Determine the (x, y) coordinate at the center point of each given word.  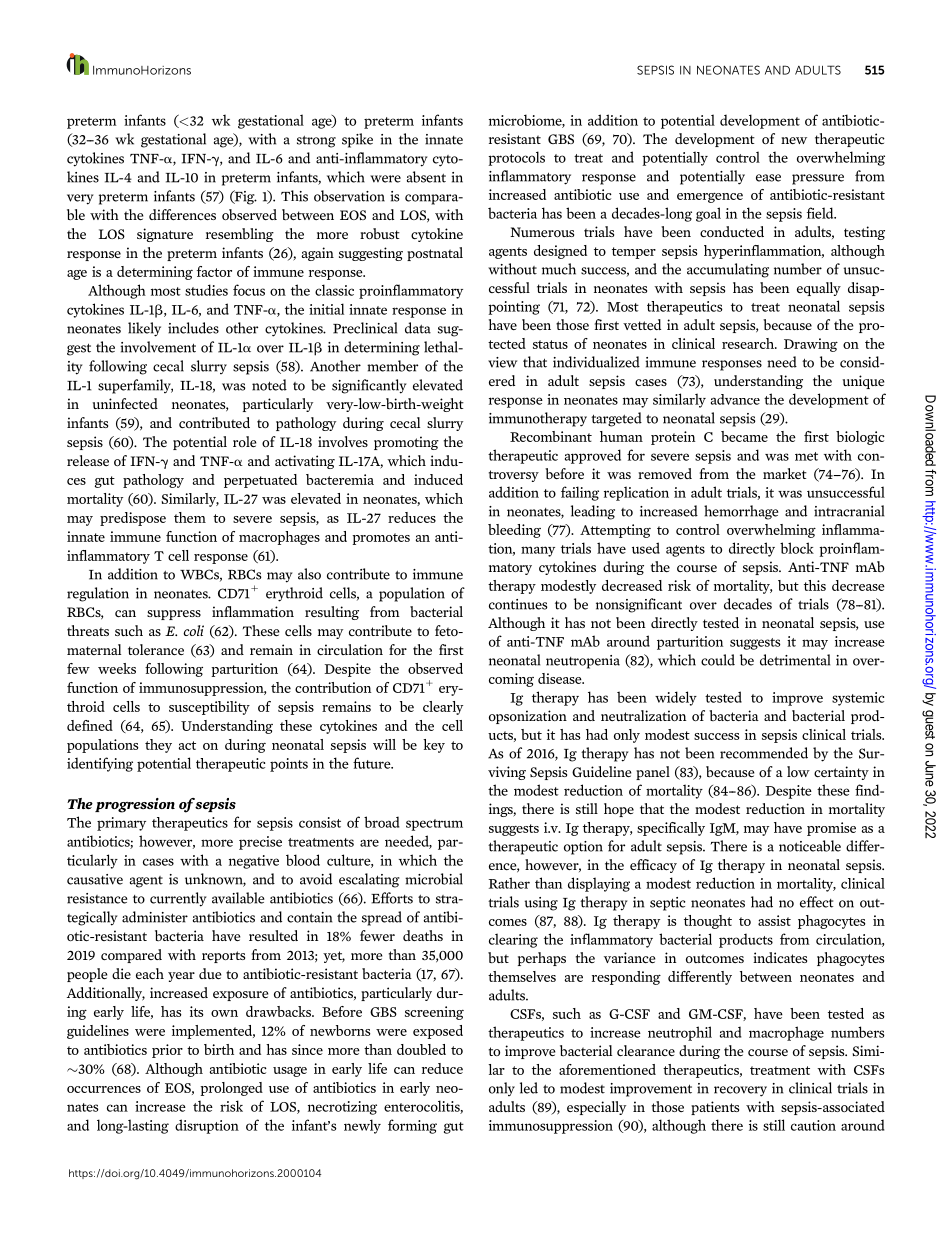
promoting (406, 443)
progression (135, 805)
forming (412, 1126)
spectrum (434, 825)
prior (167, 1051)
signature (165, 235)
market (785, 473)
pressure (818, 179)
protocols (516, 158)
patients (715, 1108)
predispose (133, 519)
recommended (764, 753)
